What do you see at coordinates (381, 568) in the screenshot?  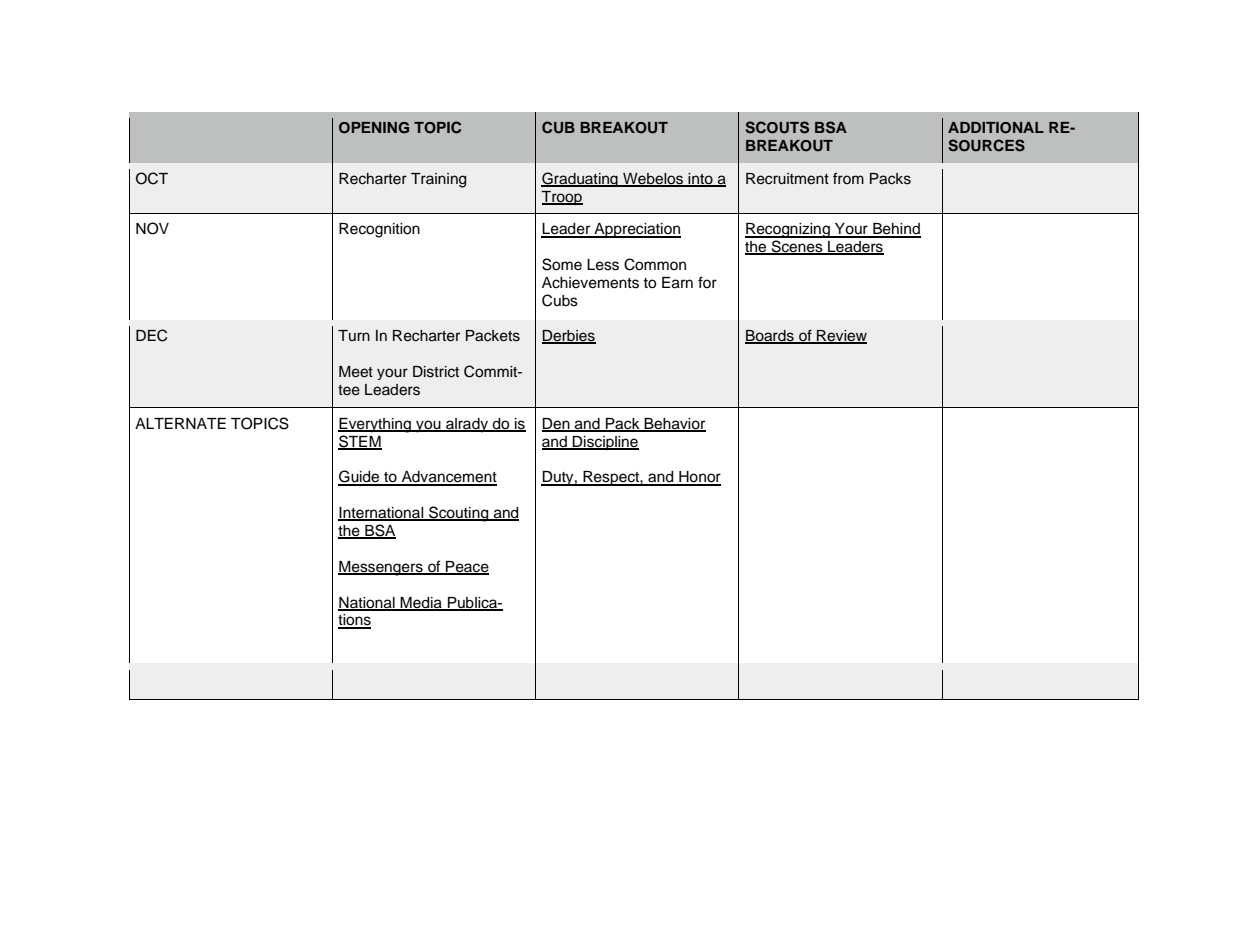 I see `Messengers` at bounding box center [381, 568].
